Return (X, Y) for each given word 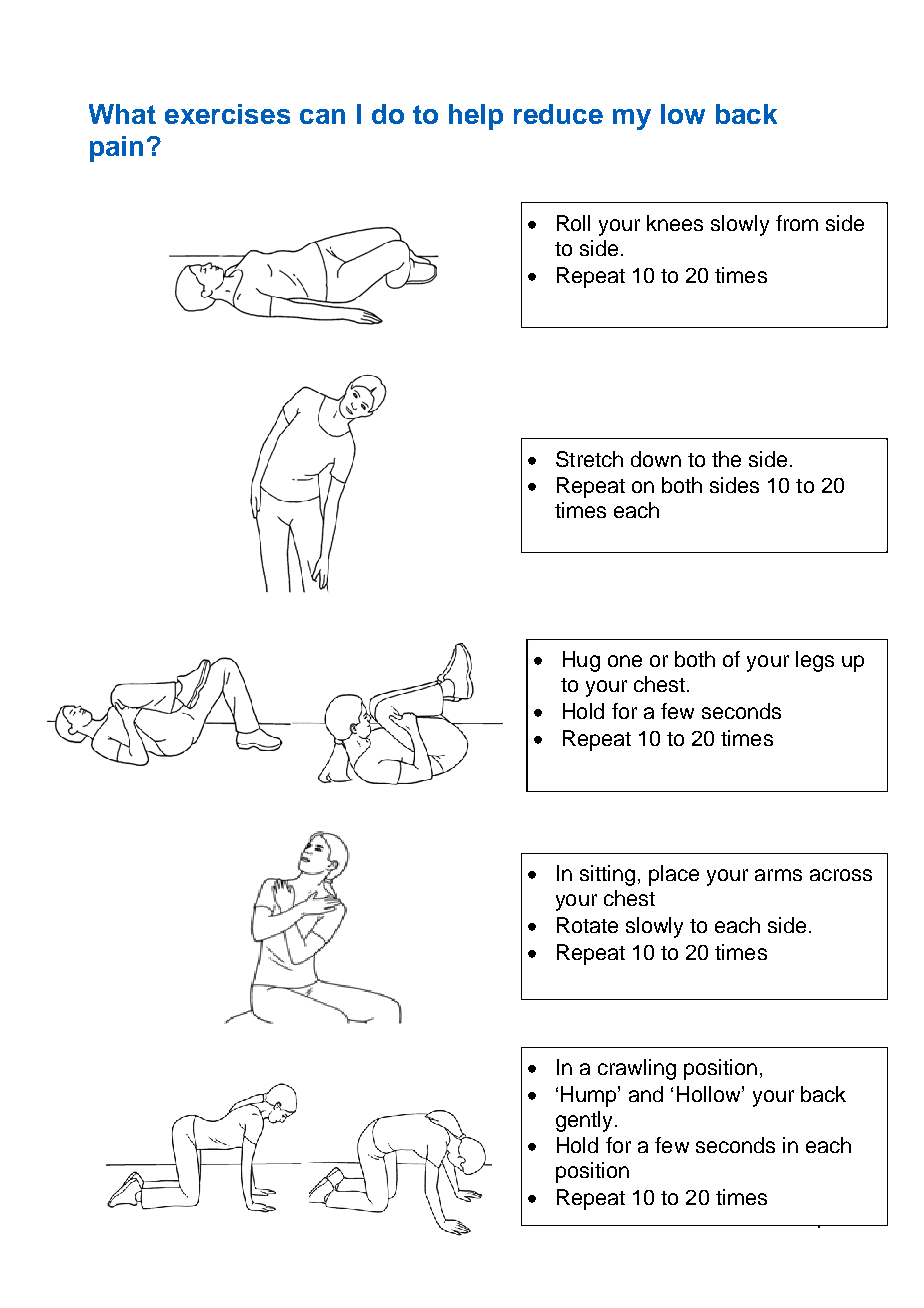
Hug (581, 661)
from (797, 223)
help (476, 117)
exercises (227, 114)
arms (778, 875)
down (656, 459)
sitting (607, 875)
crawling (637, 1069)
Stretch (589, 459)
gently (584, 1121)
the (726, 459)
